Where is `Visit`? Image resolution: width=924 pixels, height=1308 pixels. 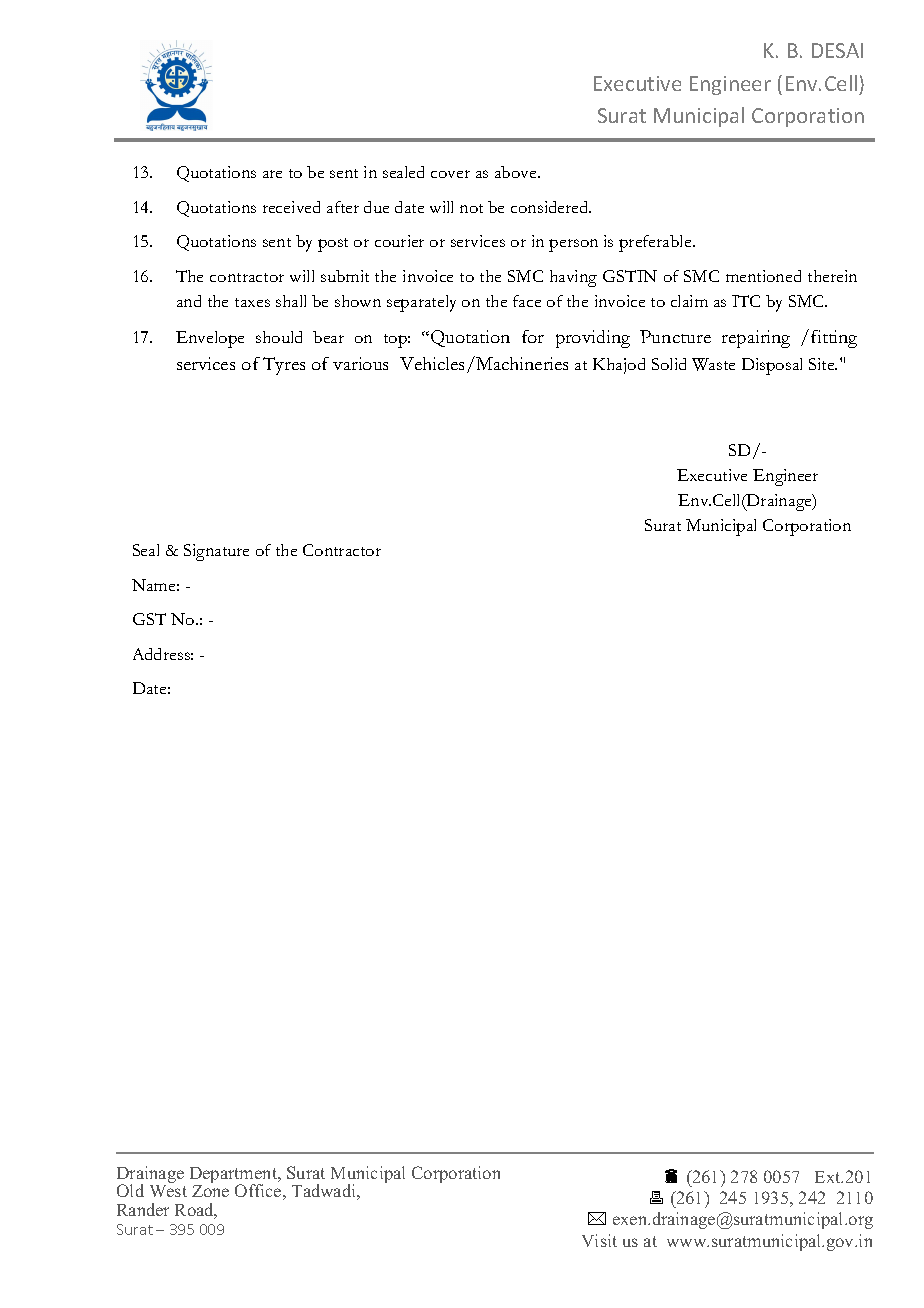 Visit is located at coordinates (599, 1240).
